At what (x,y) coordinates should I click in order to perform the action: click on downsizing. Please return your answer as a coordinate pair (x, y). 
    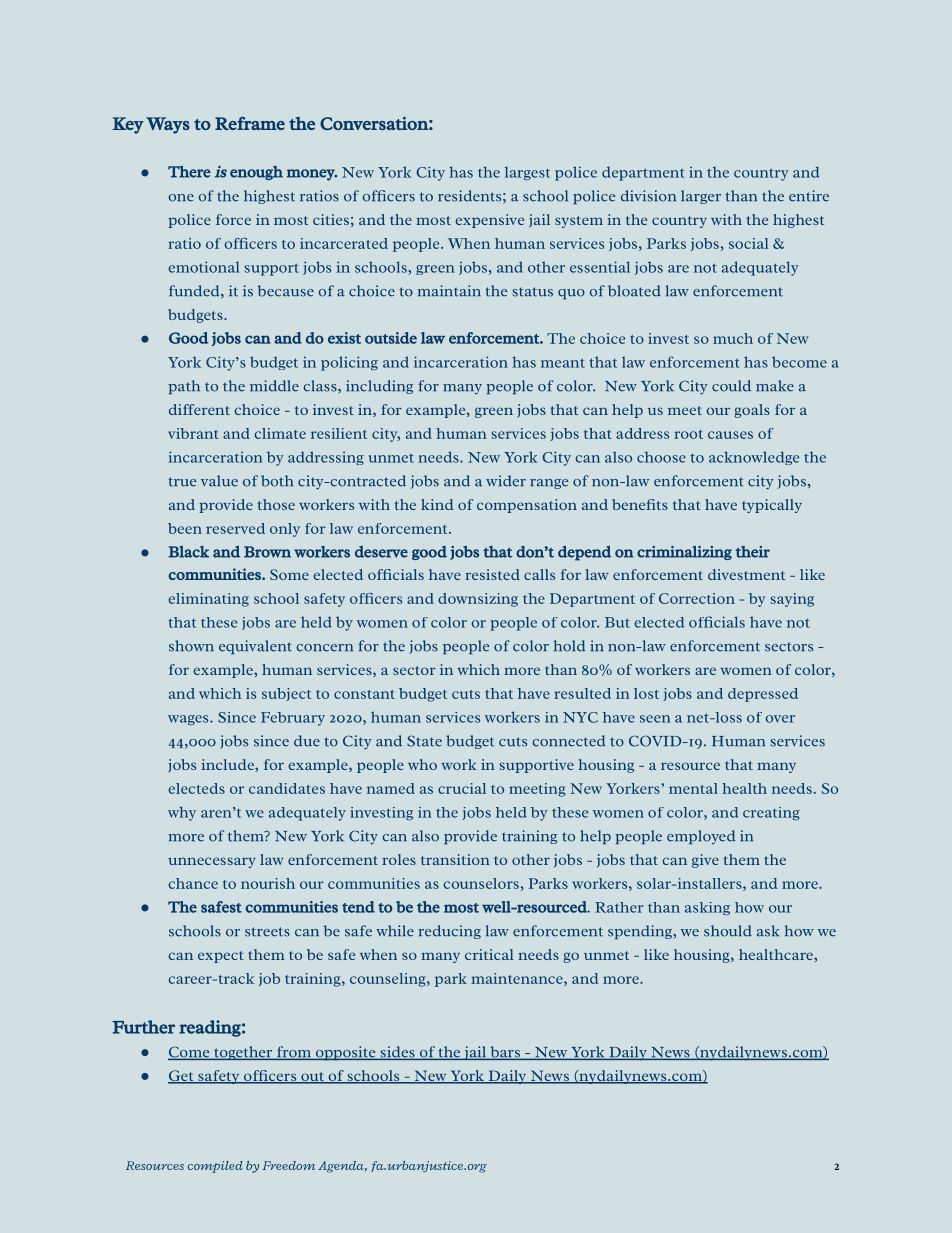
    Looking at the image, I should click on (478, 600).
